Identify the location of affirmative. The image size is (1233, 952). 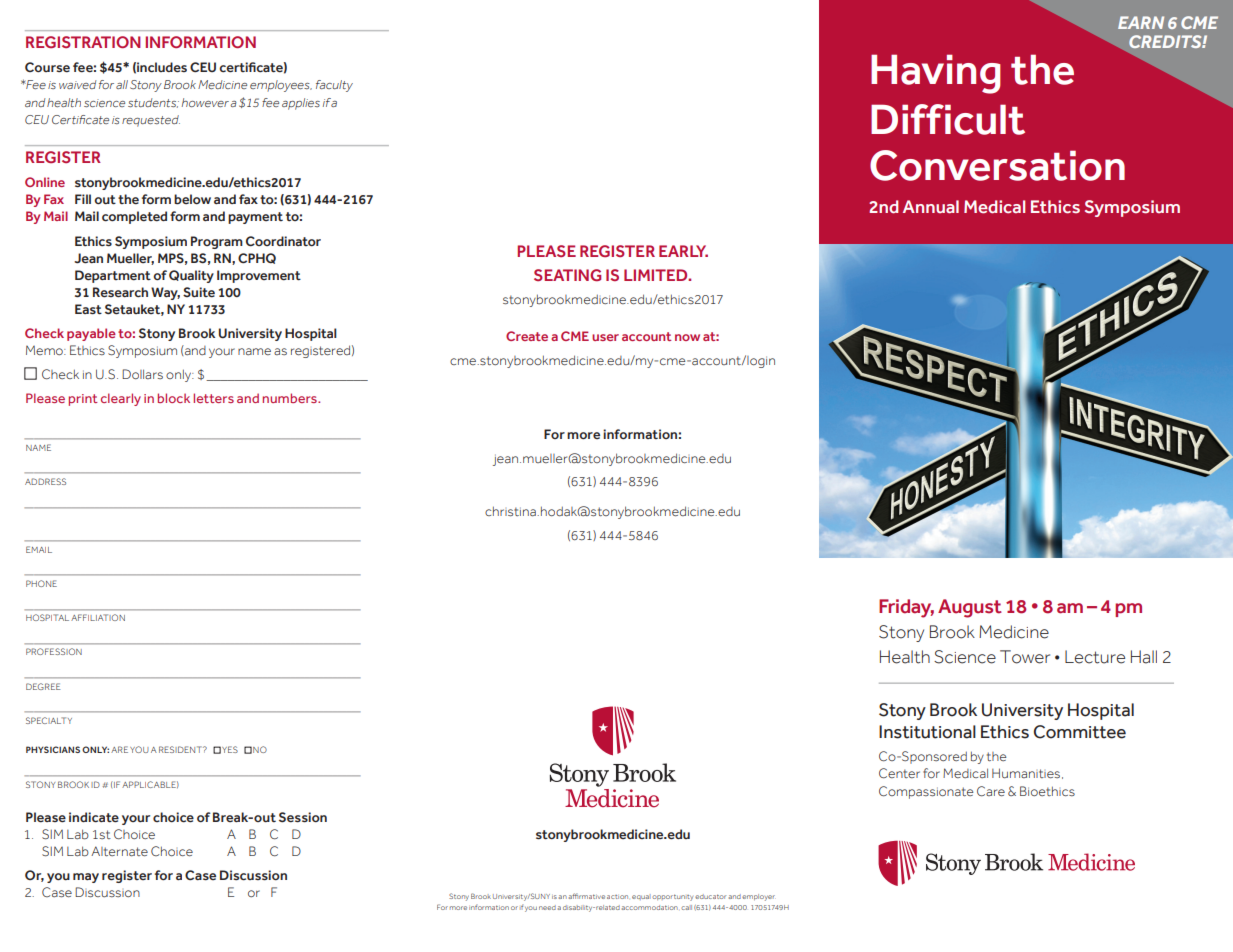
(587, 896).
